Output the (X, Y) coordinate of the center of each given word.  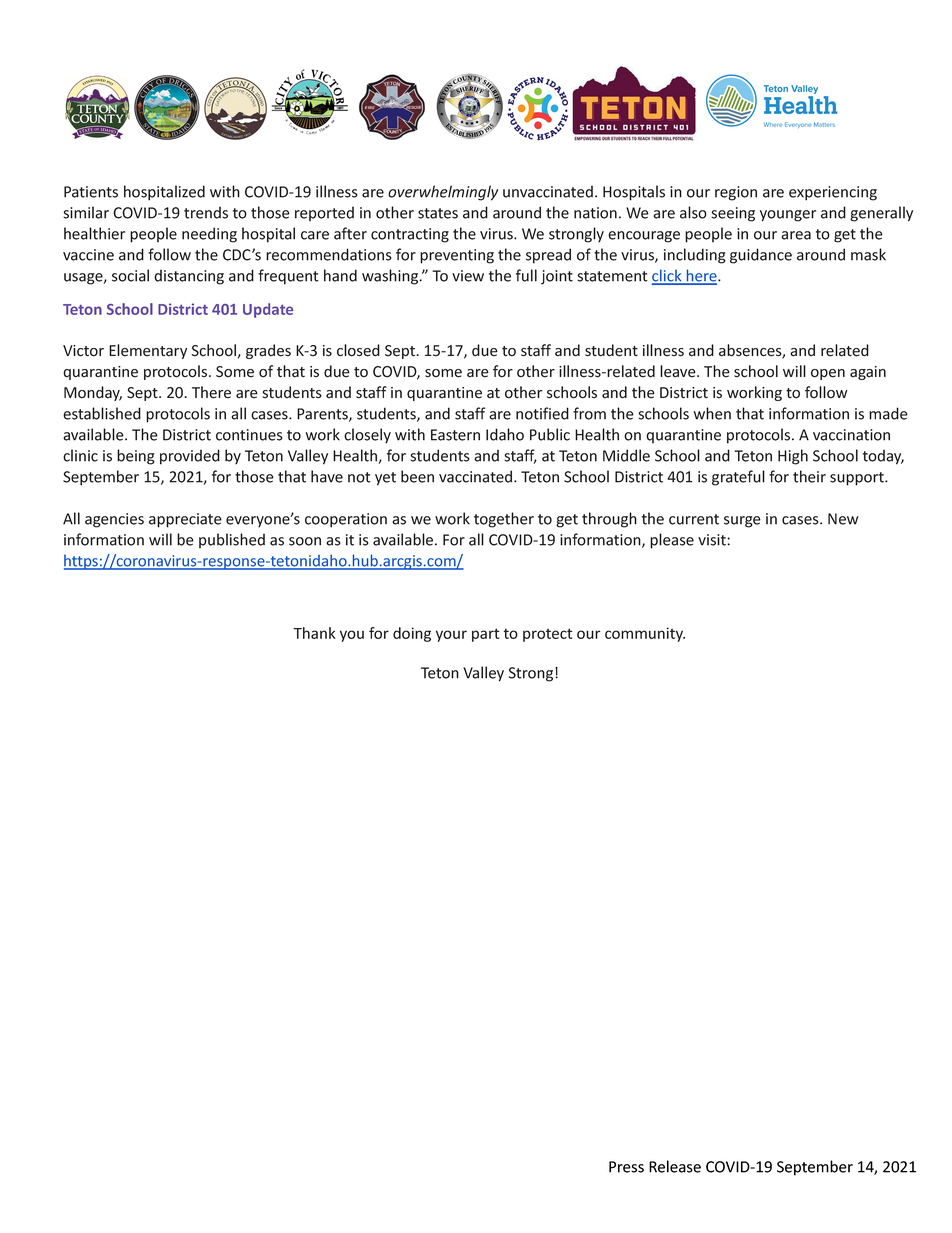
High (793, 457)
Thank (314, 633)
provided (190, 457)
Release (675, 1166)
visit (713, 540)
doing (412, 634)
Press (626, 1167)
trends (206, 213)
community (645, 634)
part (485, 635)
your (451, 636)
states (438, 213)
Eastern (455, 435)
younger (788, 216)
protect (547, 635)
